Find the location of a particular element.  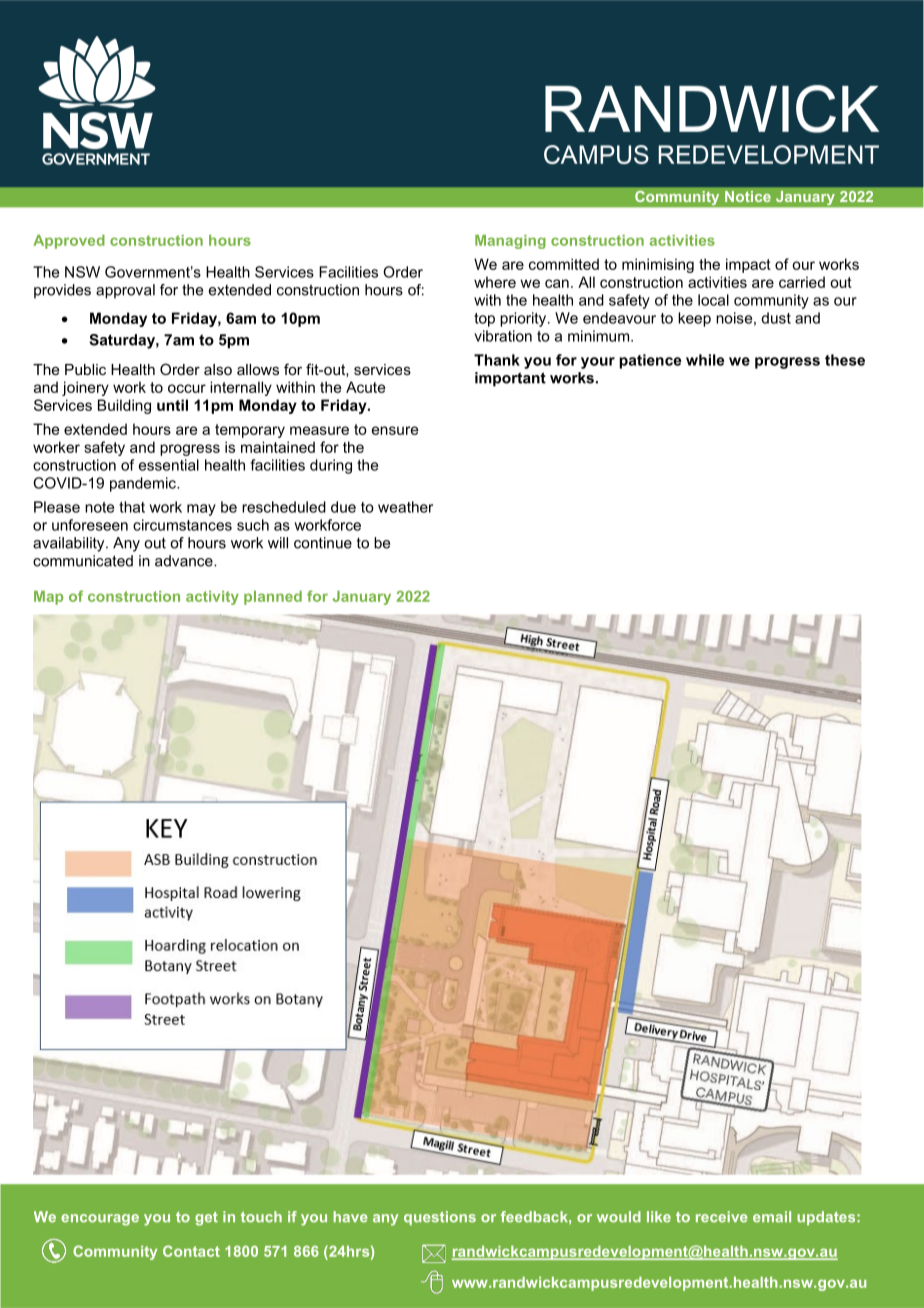

weather is located at coordinates (405, 507).
